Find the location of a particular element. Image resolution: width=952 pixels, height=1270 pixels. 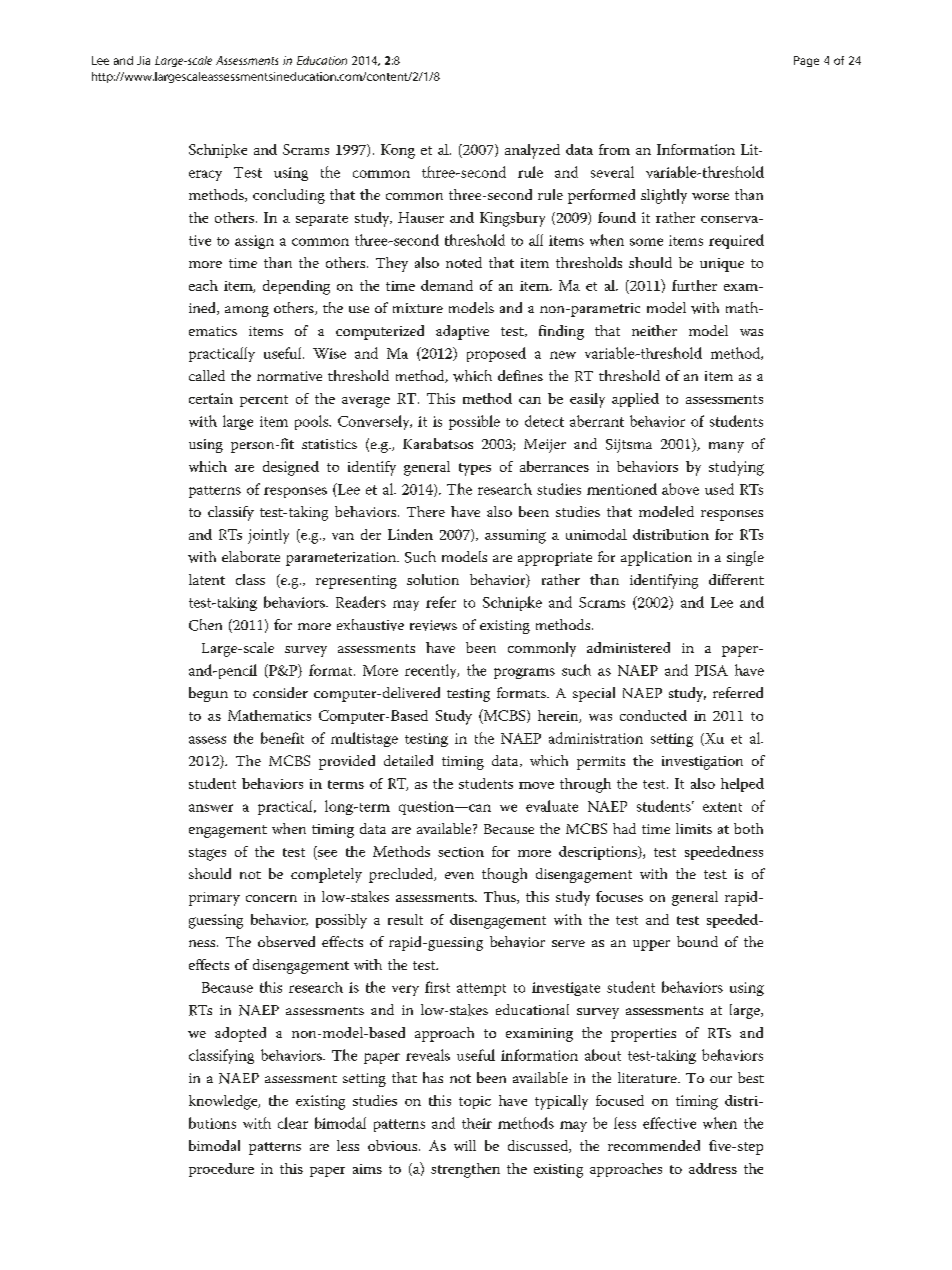

certain is located at coordinates (211, 398).
